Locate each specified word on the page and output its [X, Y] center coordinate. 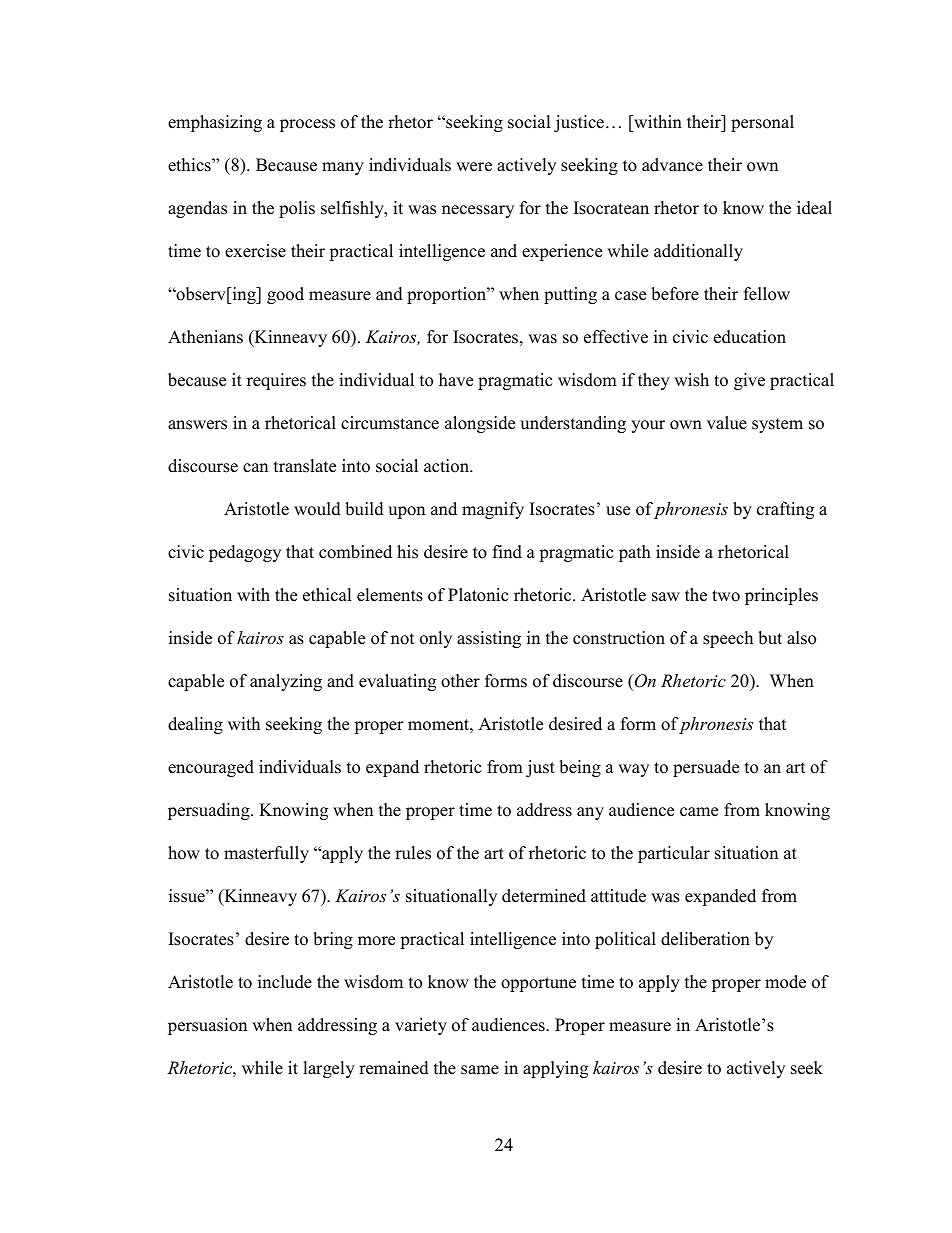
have [456, 380]
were [474, 167]
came [699, 812]
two [726, 596]
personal [762, 123]
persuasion [207, 1026]
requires [276, 381]
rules [413, 853]
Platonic [478, 595]
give [749, 381]
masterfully [266, 854]
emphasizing [215, 123]
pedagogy [245, 553]
